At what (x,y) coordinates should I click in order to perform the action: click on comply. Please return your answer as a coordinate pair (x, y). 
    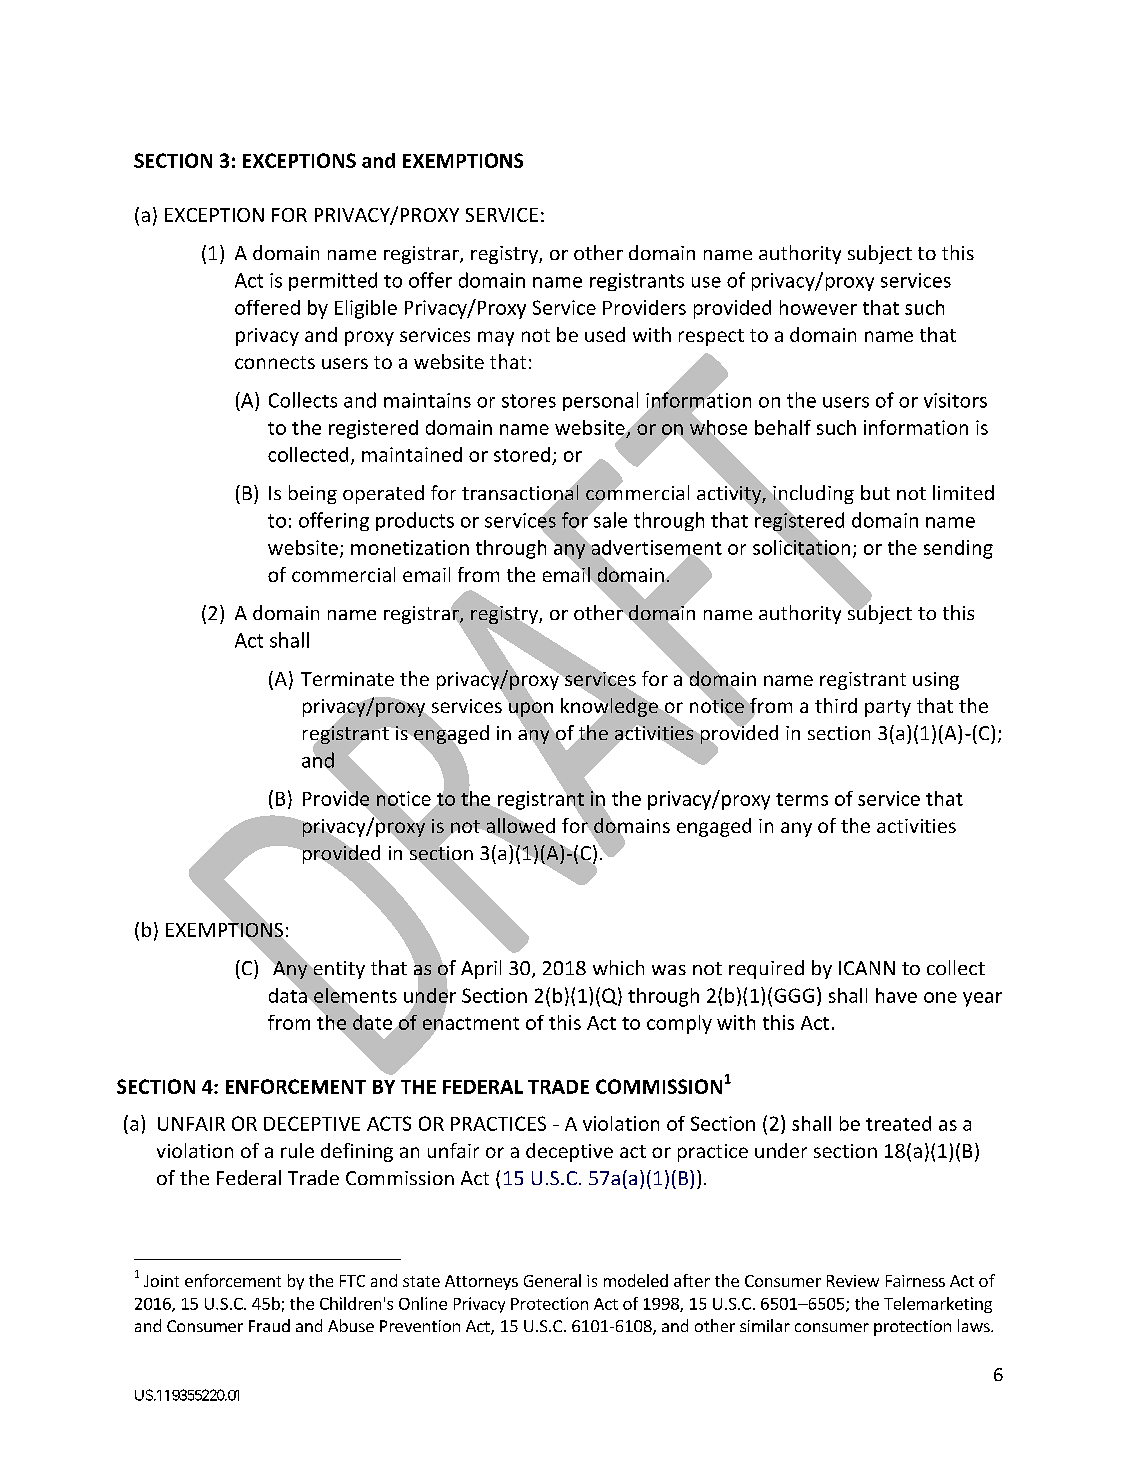
    Looking at the image, I should click on (679, 1024).
